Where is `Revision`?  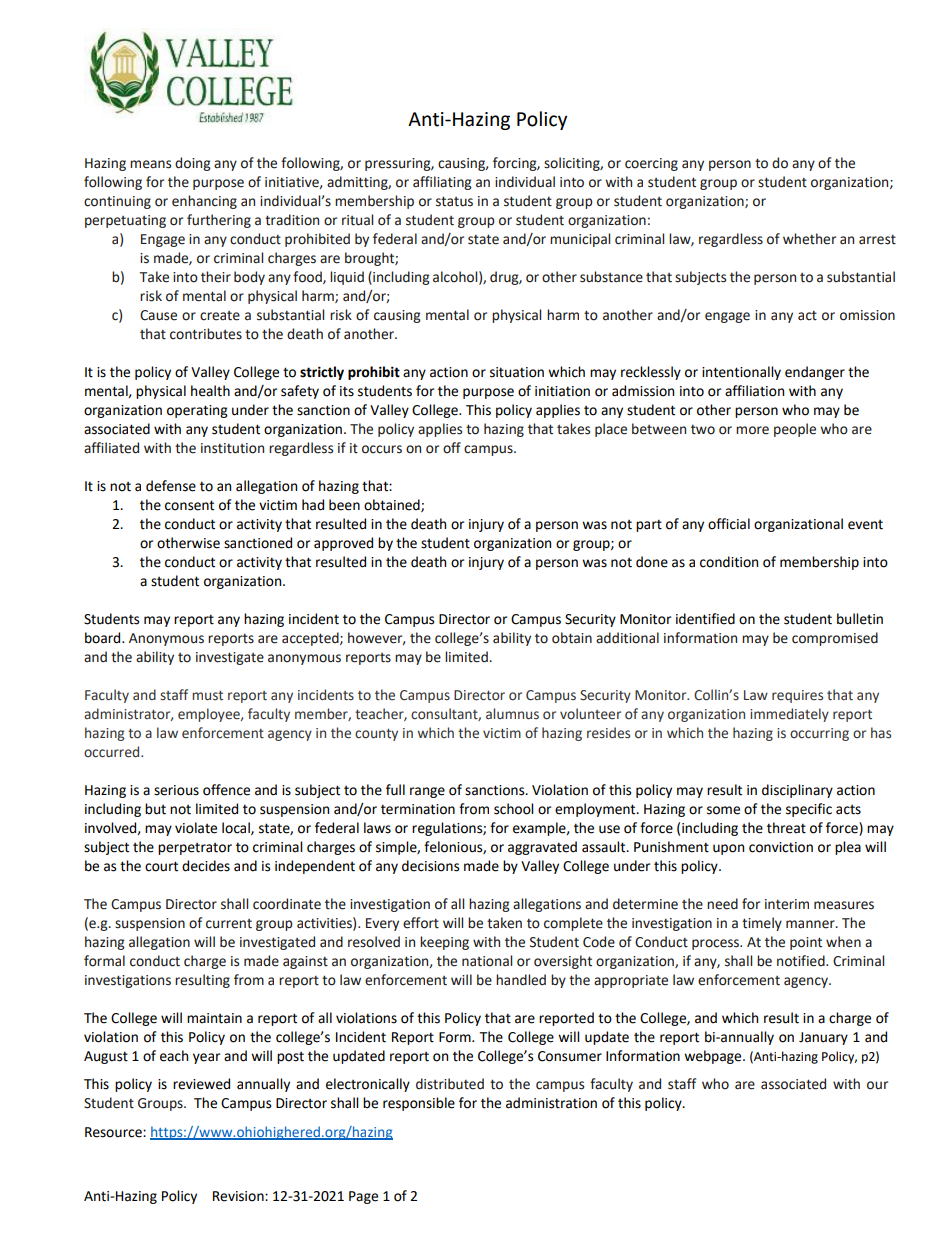
Revision is located at coordinates (239, 1196).
